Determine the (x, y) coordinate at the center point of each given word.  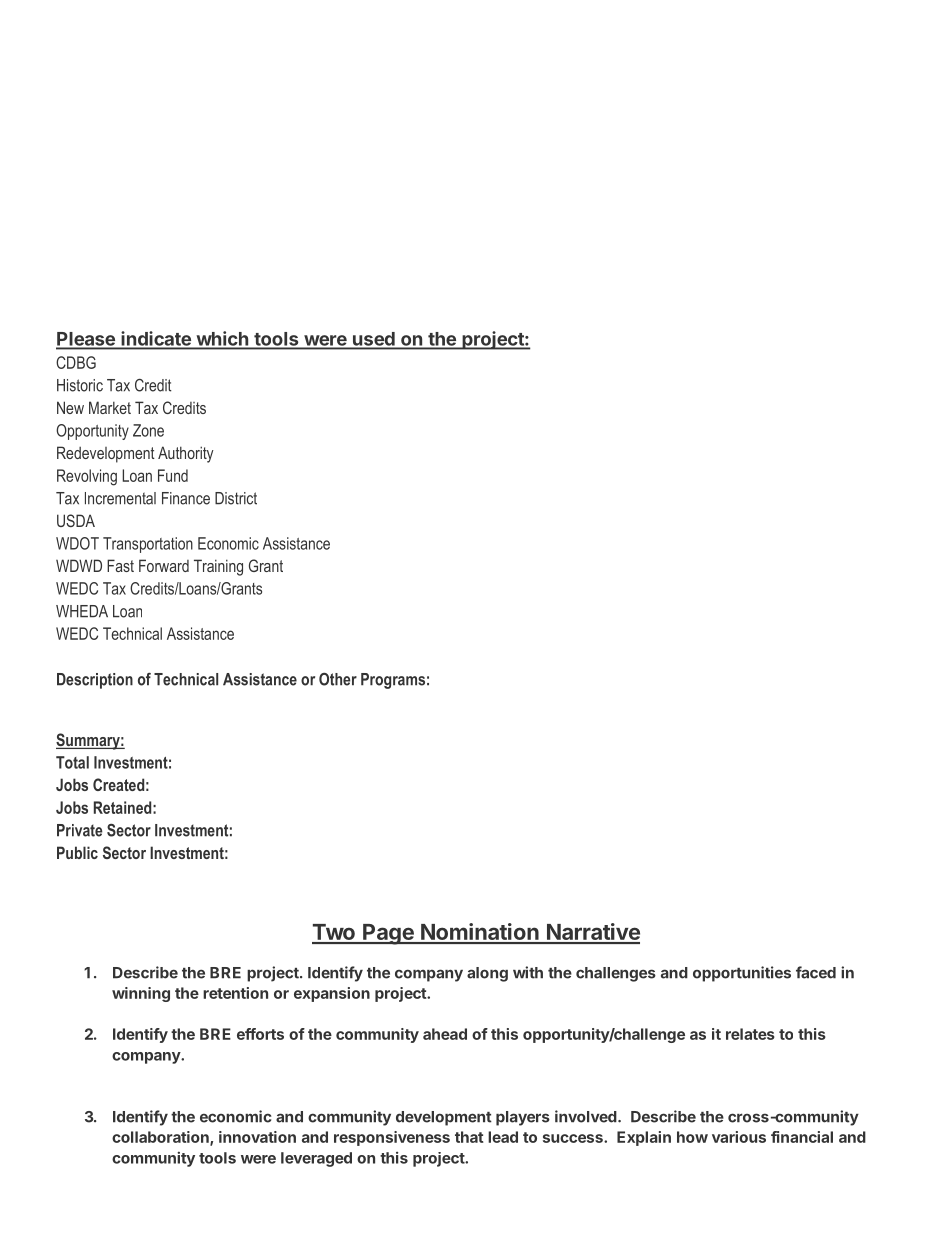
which (222, 339)
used (374, 340)
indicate (156, 339)
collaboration (161, 1138)
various (739, 1137)
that (469, 1137)
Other (338, 679)
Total (72, 762)
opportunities (742, 974)
